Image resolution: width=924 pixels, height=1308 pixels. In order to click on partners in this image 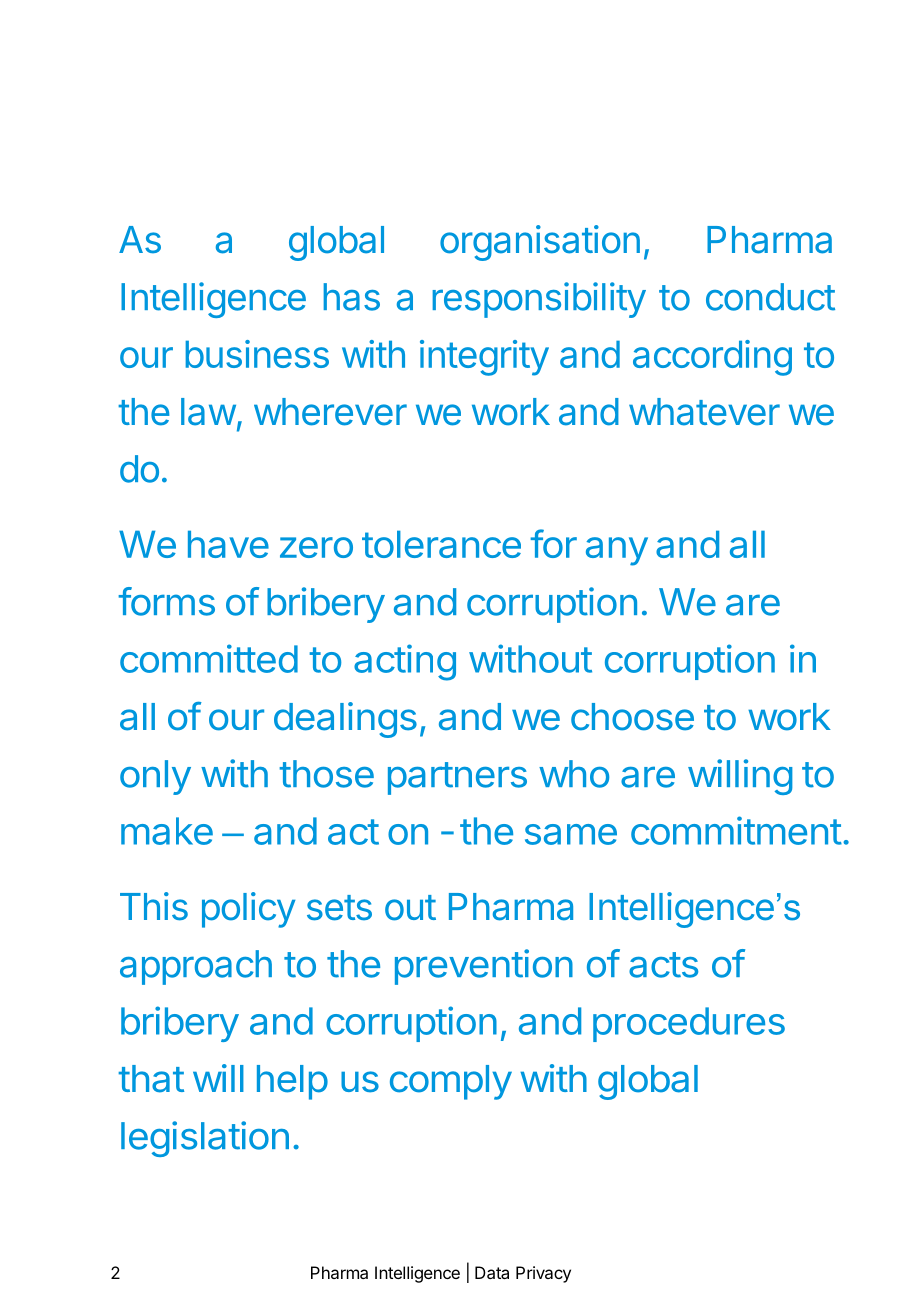, I will do `click(457, 778)`.
